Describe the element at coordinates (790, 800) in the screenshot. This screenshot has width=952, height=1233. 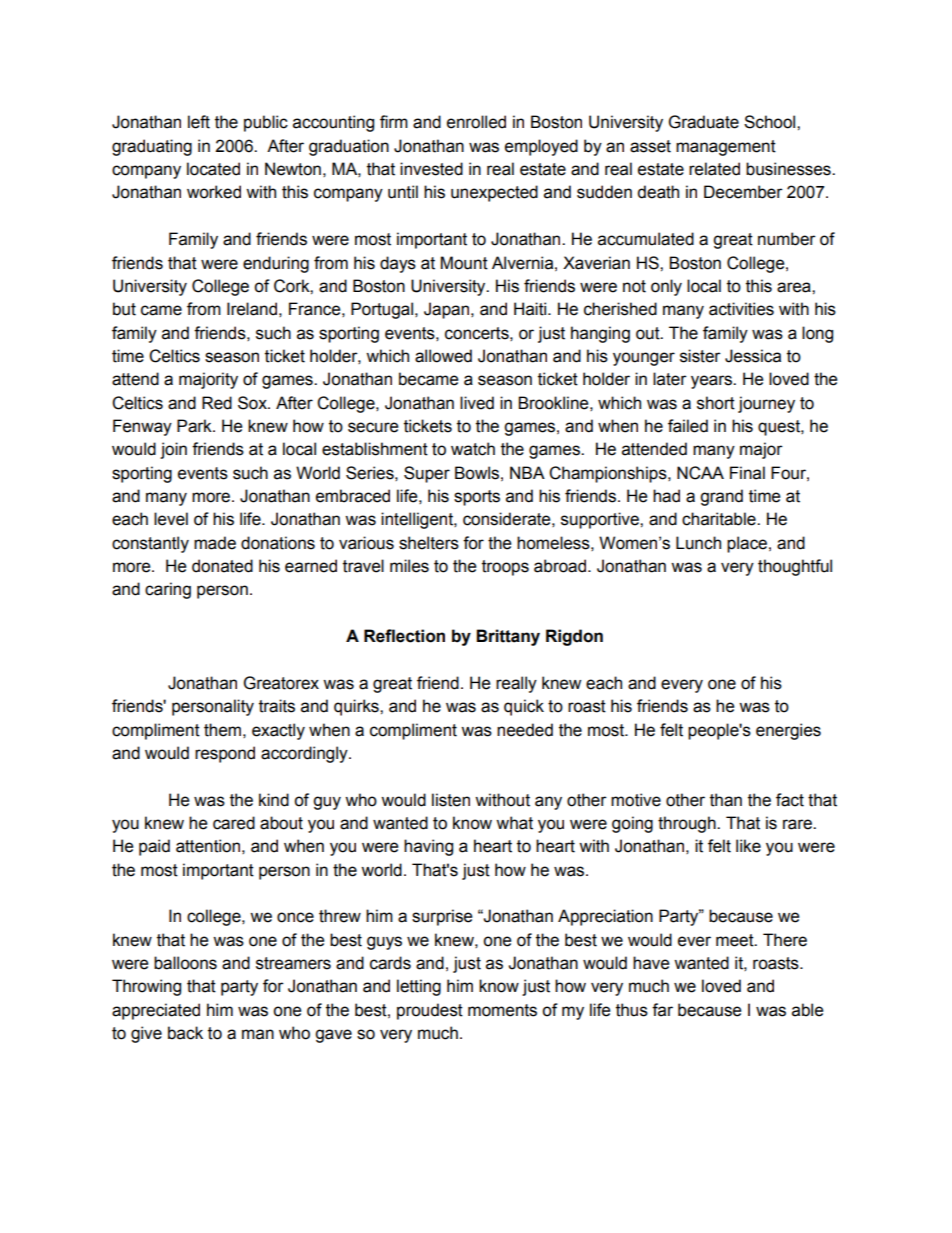
I see `fact` at that location.
